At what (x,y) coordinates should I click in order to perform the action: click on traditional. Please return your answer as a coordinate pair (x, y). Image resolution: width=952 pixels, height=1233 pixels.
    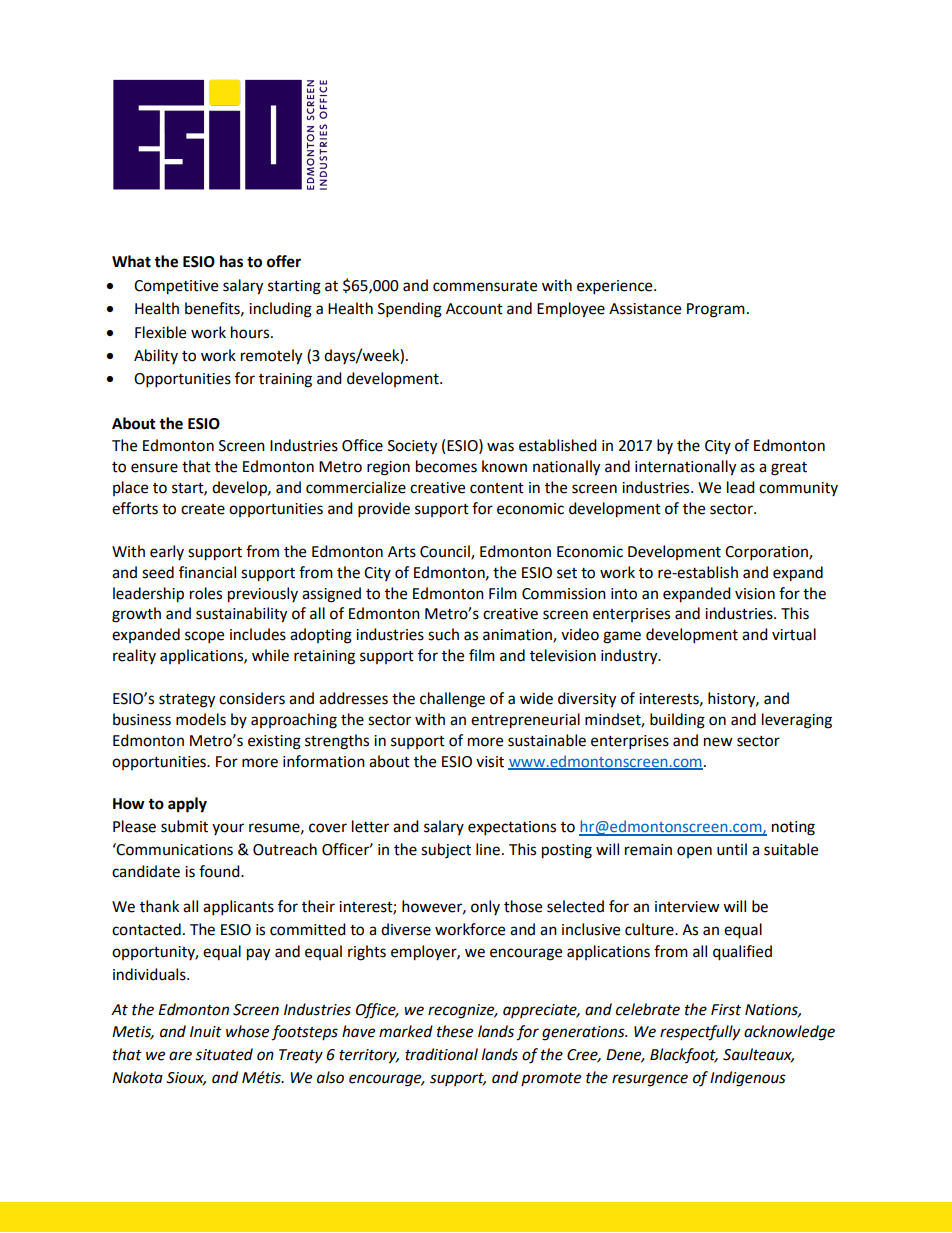
    Looking at the image, I should click on (441, 1054).
